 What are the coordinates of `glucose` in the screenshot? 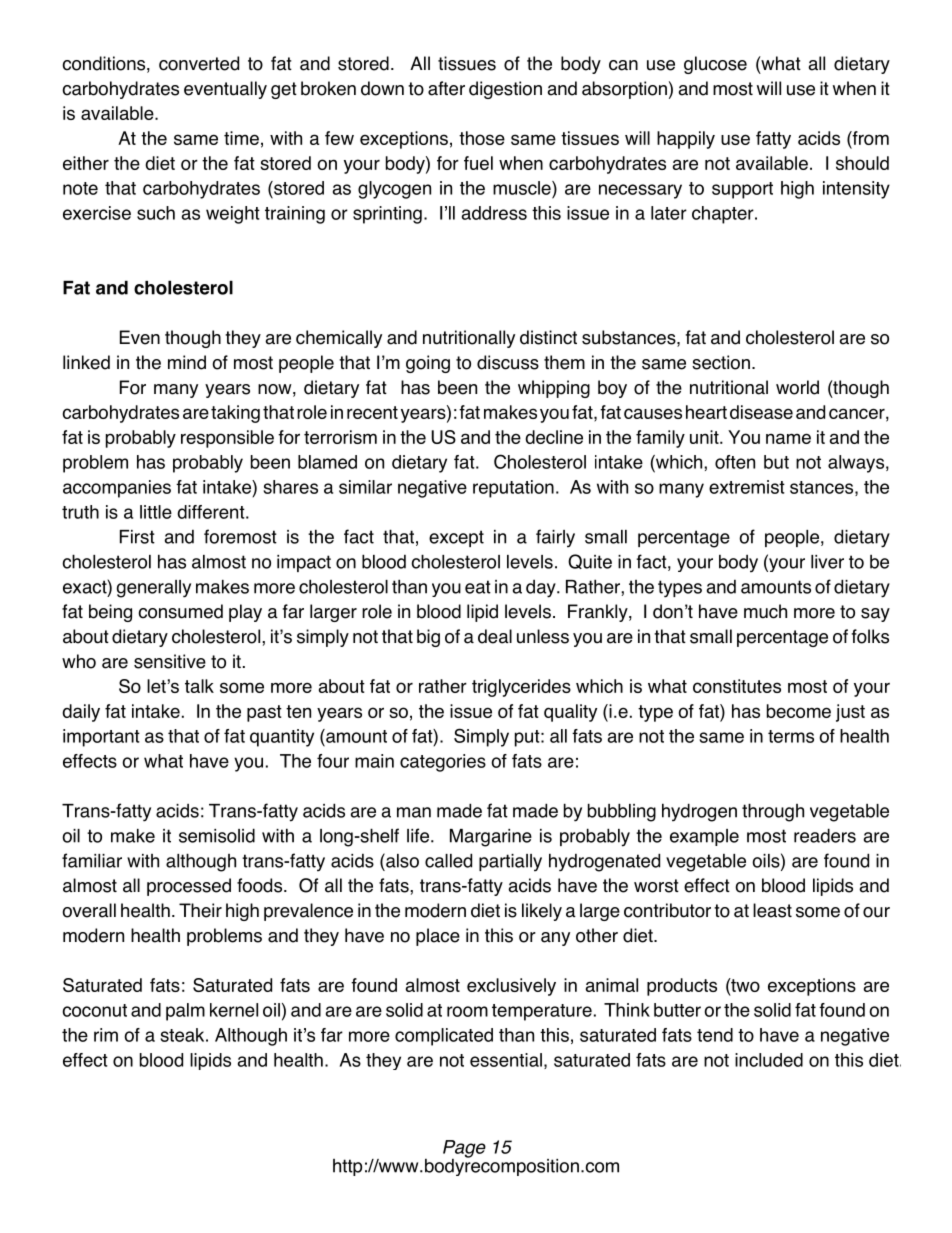 It's located at (715, 65).
